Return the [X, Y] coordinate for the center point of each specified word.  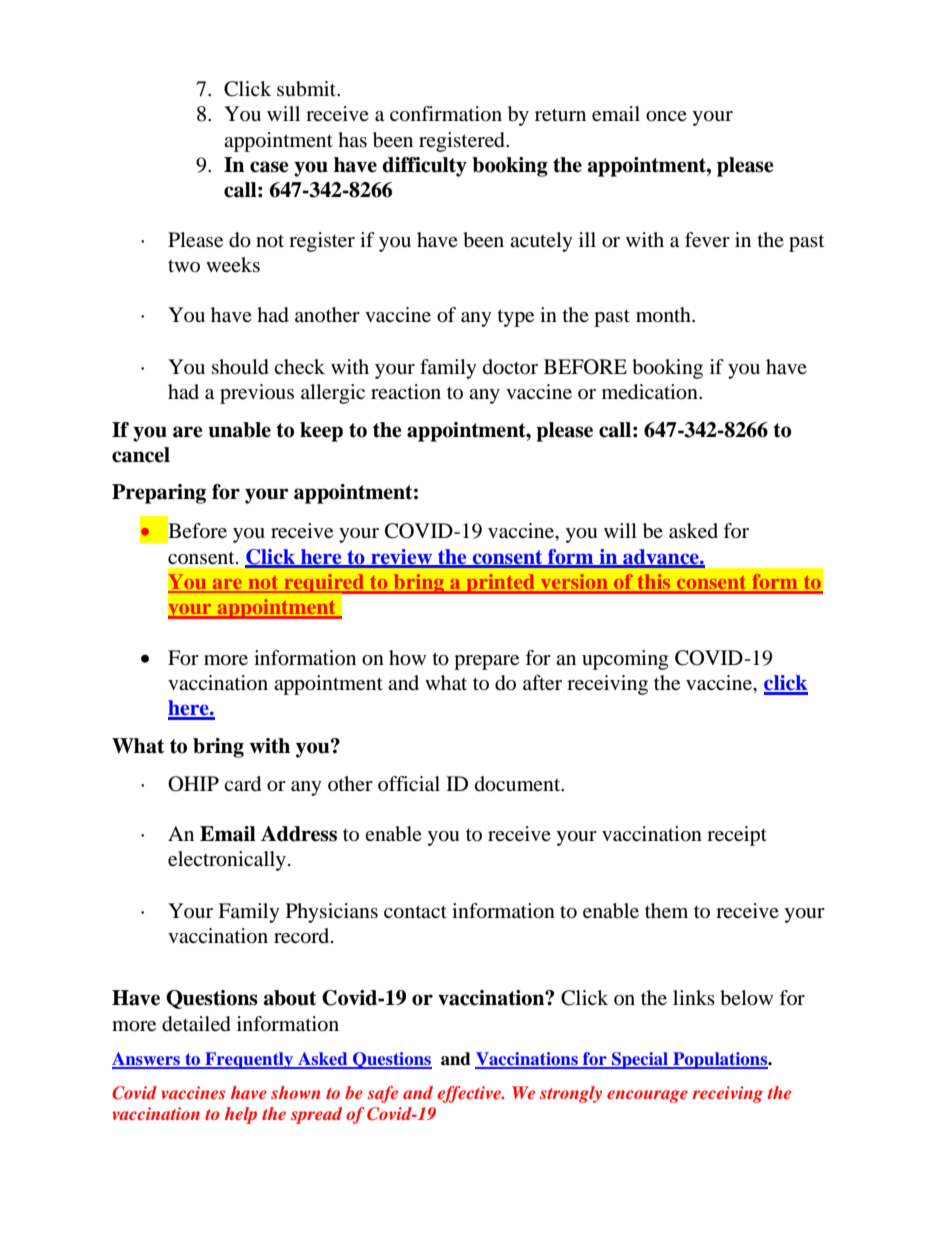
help [241, 1115]
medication [651, 392]
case [269, 167]
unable [239, 430]
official [409, 784]
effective [470, 1094]
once [666, 116]
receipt [737, 836]
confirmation [446, 114]
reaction [406, 392]
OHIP [193, 784]
